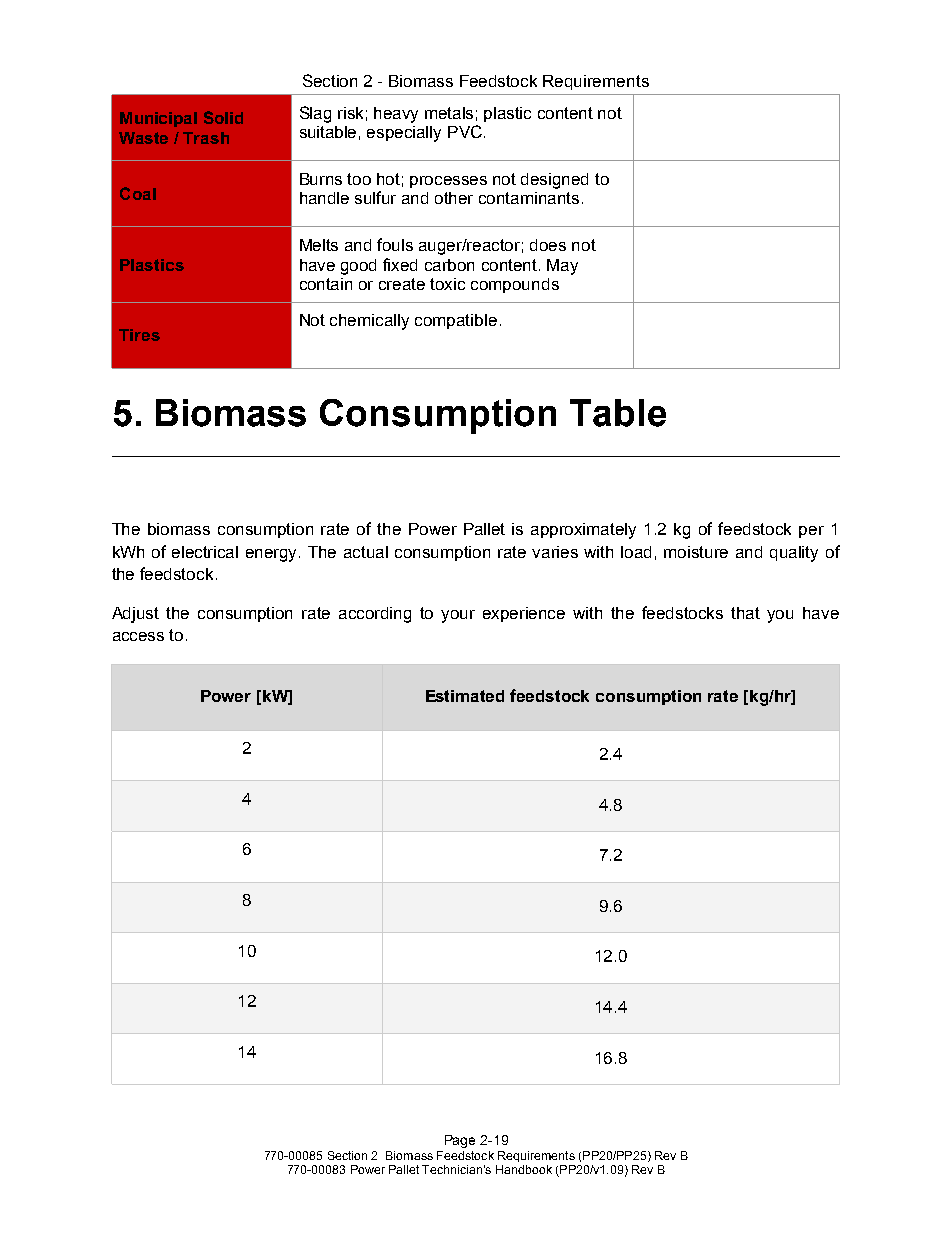 The image size is (952, 1233). Describe the element at coordinates (465, 696) in the screenshot. I see `Estimated` at that location.
